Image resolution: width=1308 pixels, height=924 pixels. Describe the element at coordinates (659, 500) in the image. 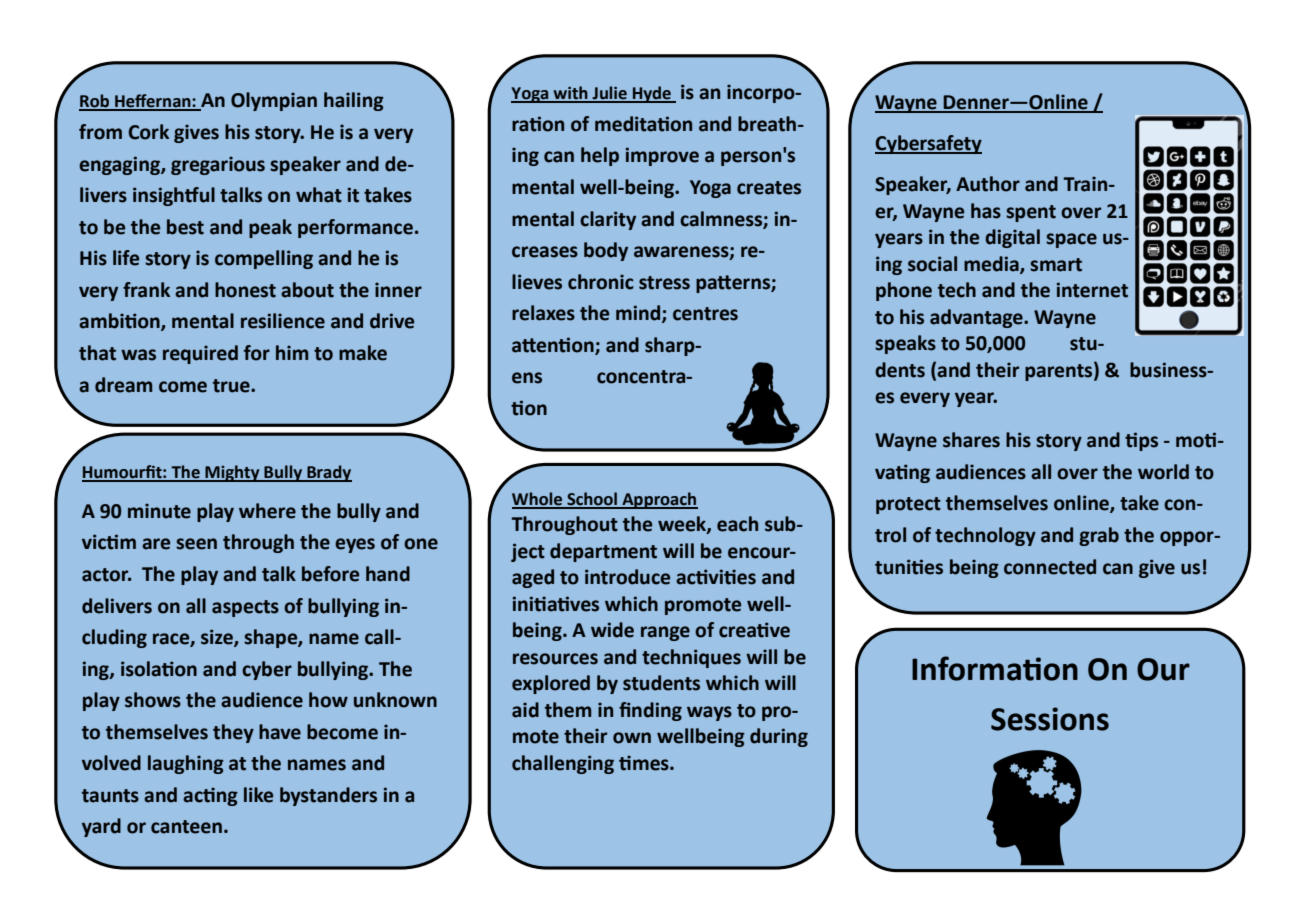

I see `Approach` at that location.
